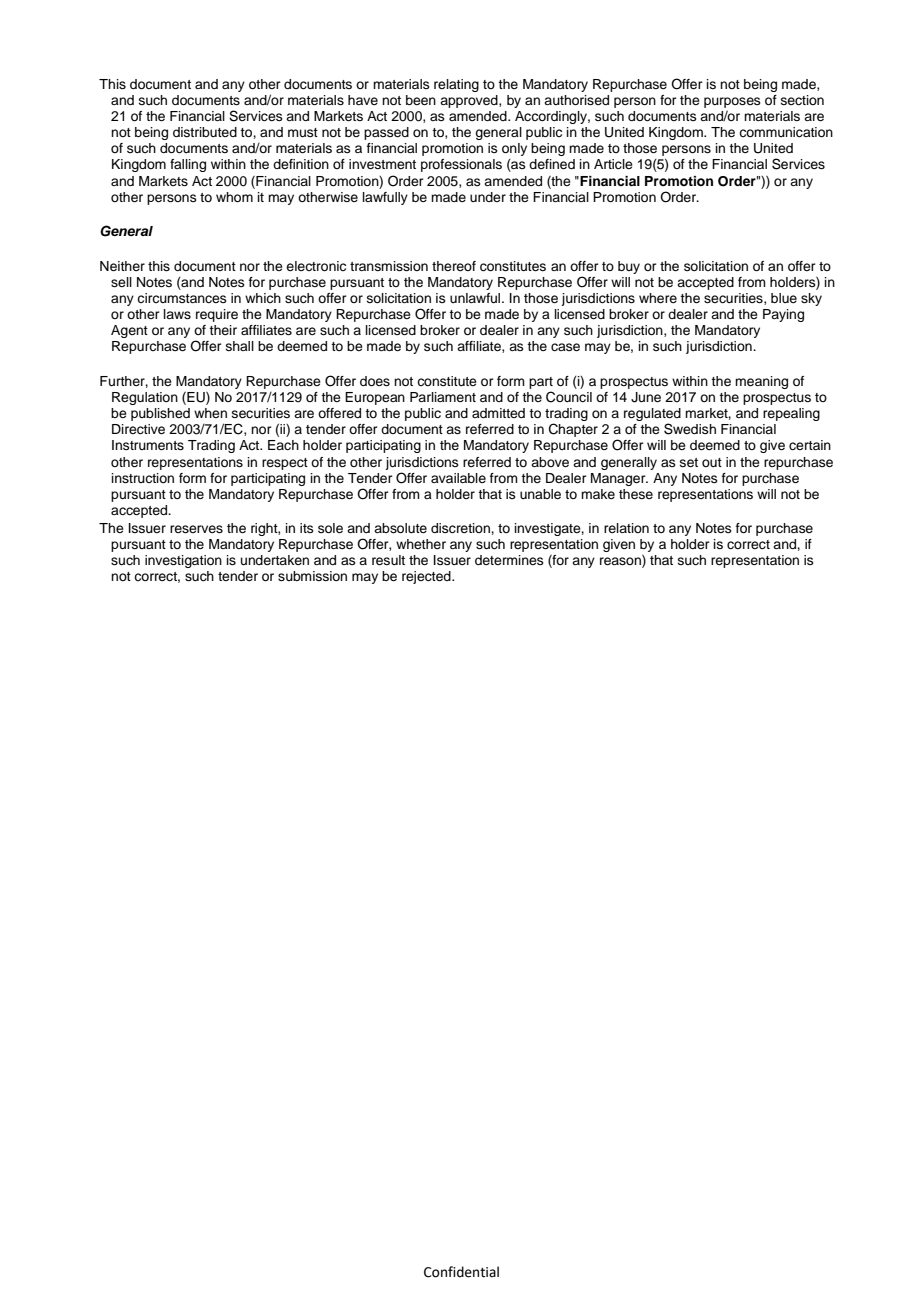 Image resolution: width=924 pixels, height=1308 pixels. What do you see at coordinates (312, 576) in the screenshot?
I see `submission` at bounding box center [312, 576].
